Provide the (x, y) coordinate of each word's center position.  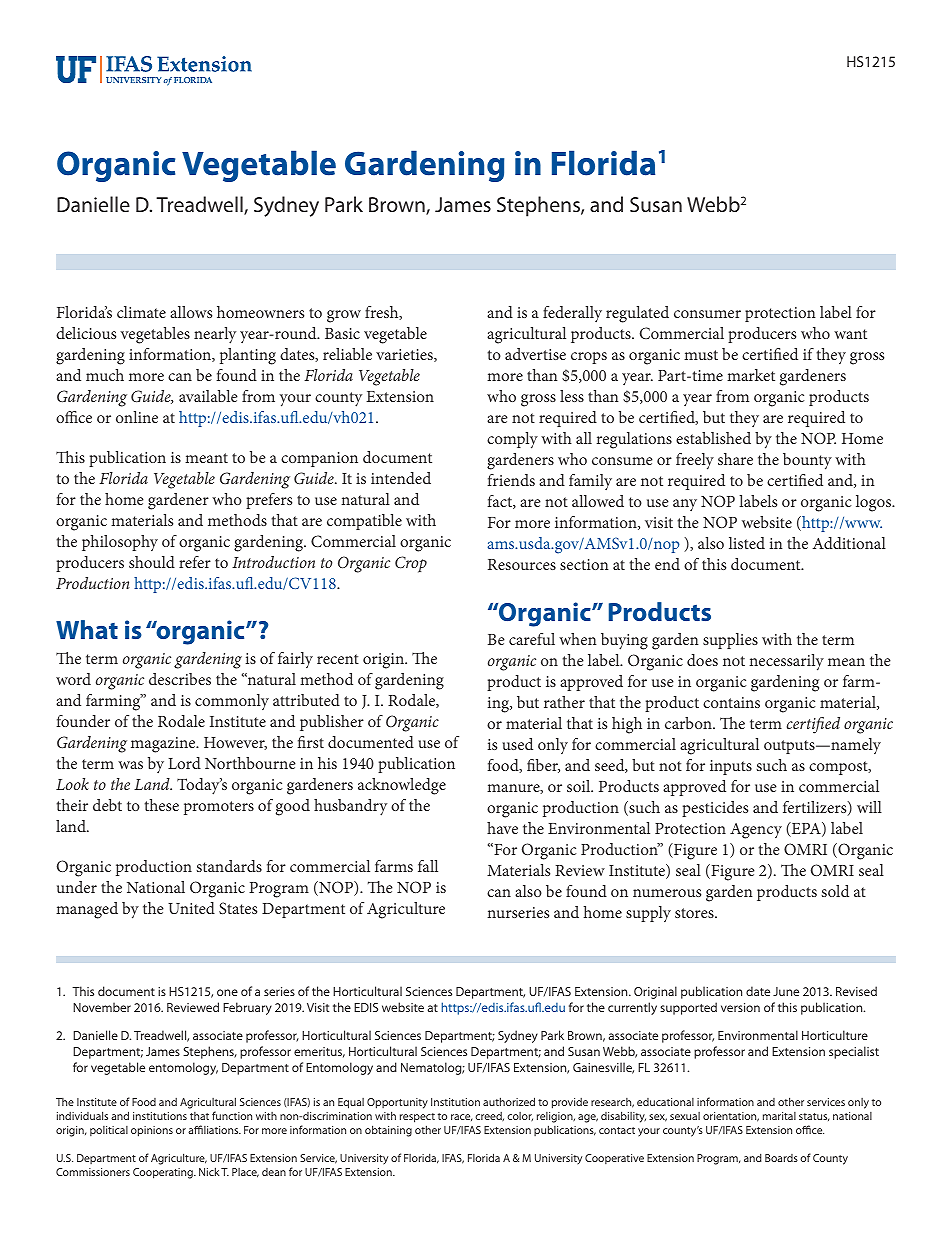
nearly (215, 335)
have (502, 828)
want (850, 334)
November (102, 1007)
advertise (535, 354)
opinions (152, 1131)
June (786, 991)
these (161, 805)
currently (632, 1008)
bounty (807, 461)
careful (532, 639)
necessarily (786, 662)
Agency (756, 831)
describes (180, 679)
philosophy (120, 543)
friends (511, 480)
